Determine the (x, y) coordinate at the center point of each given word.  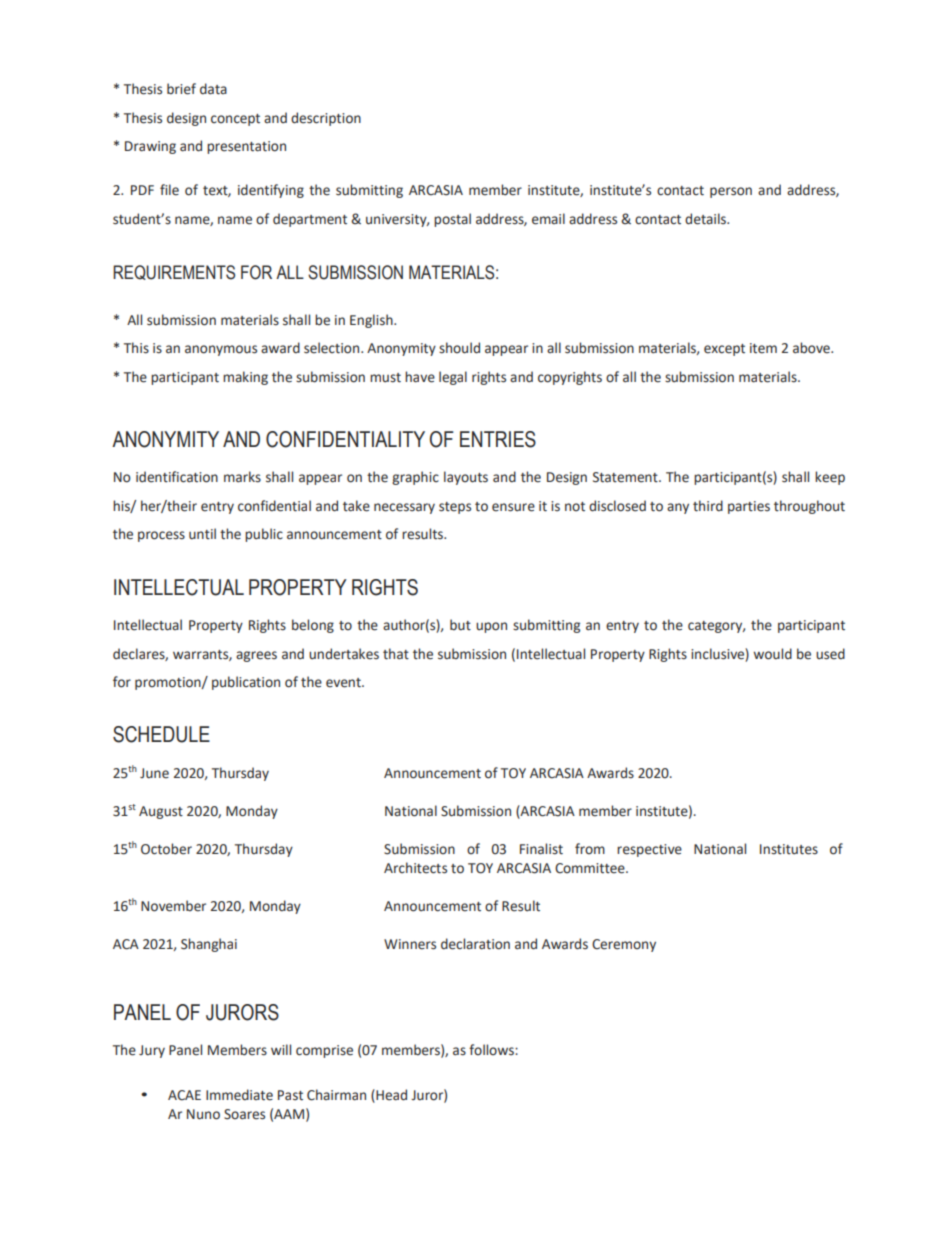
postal (452, 220)
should (459, 348)
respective (649, 850)
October (166, 849)
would (772, 654)
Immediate (239, 1095)
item (763, 348)
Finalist (541, 849)
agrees (256, 656)
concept (235, 120)
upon (491, 627)
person (731, 192)
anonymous (221, 350)
